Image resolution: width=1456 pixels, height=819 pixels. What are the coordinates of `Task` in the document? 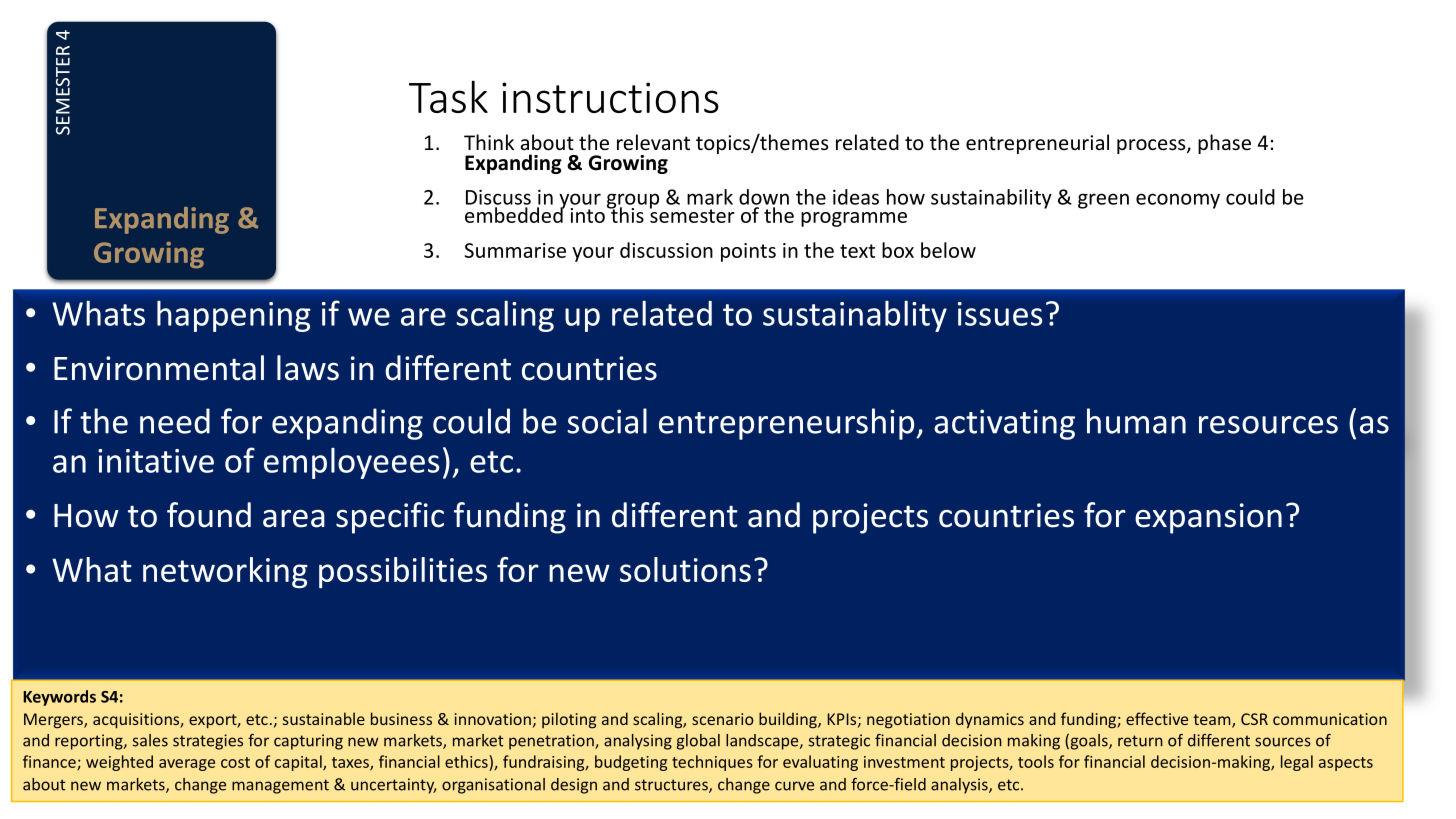 It's located at (448, 96).
